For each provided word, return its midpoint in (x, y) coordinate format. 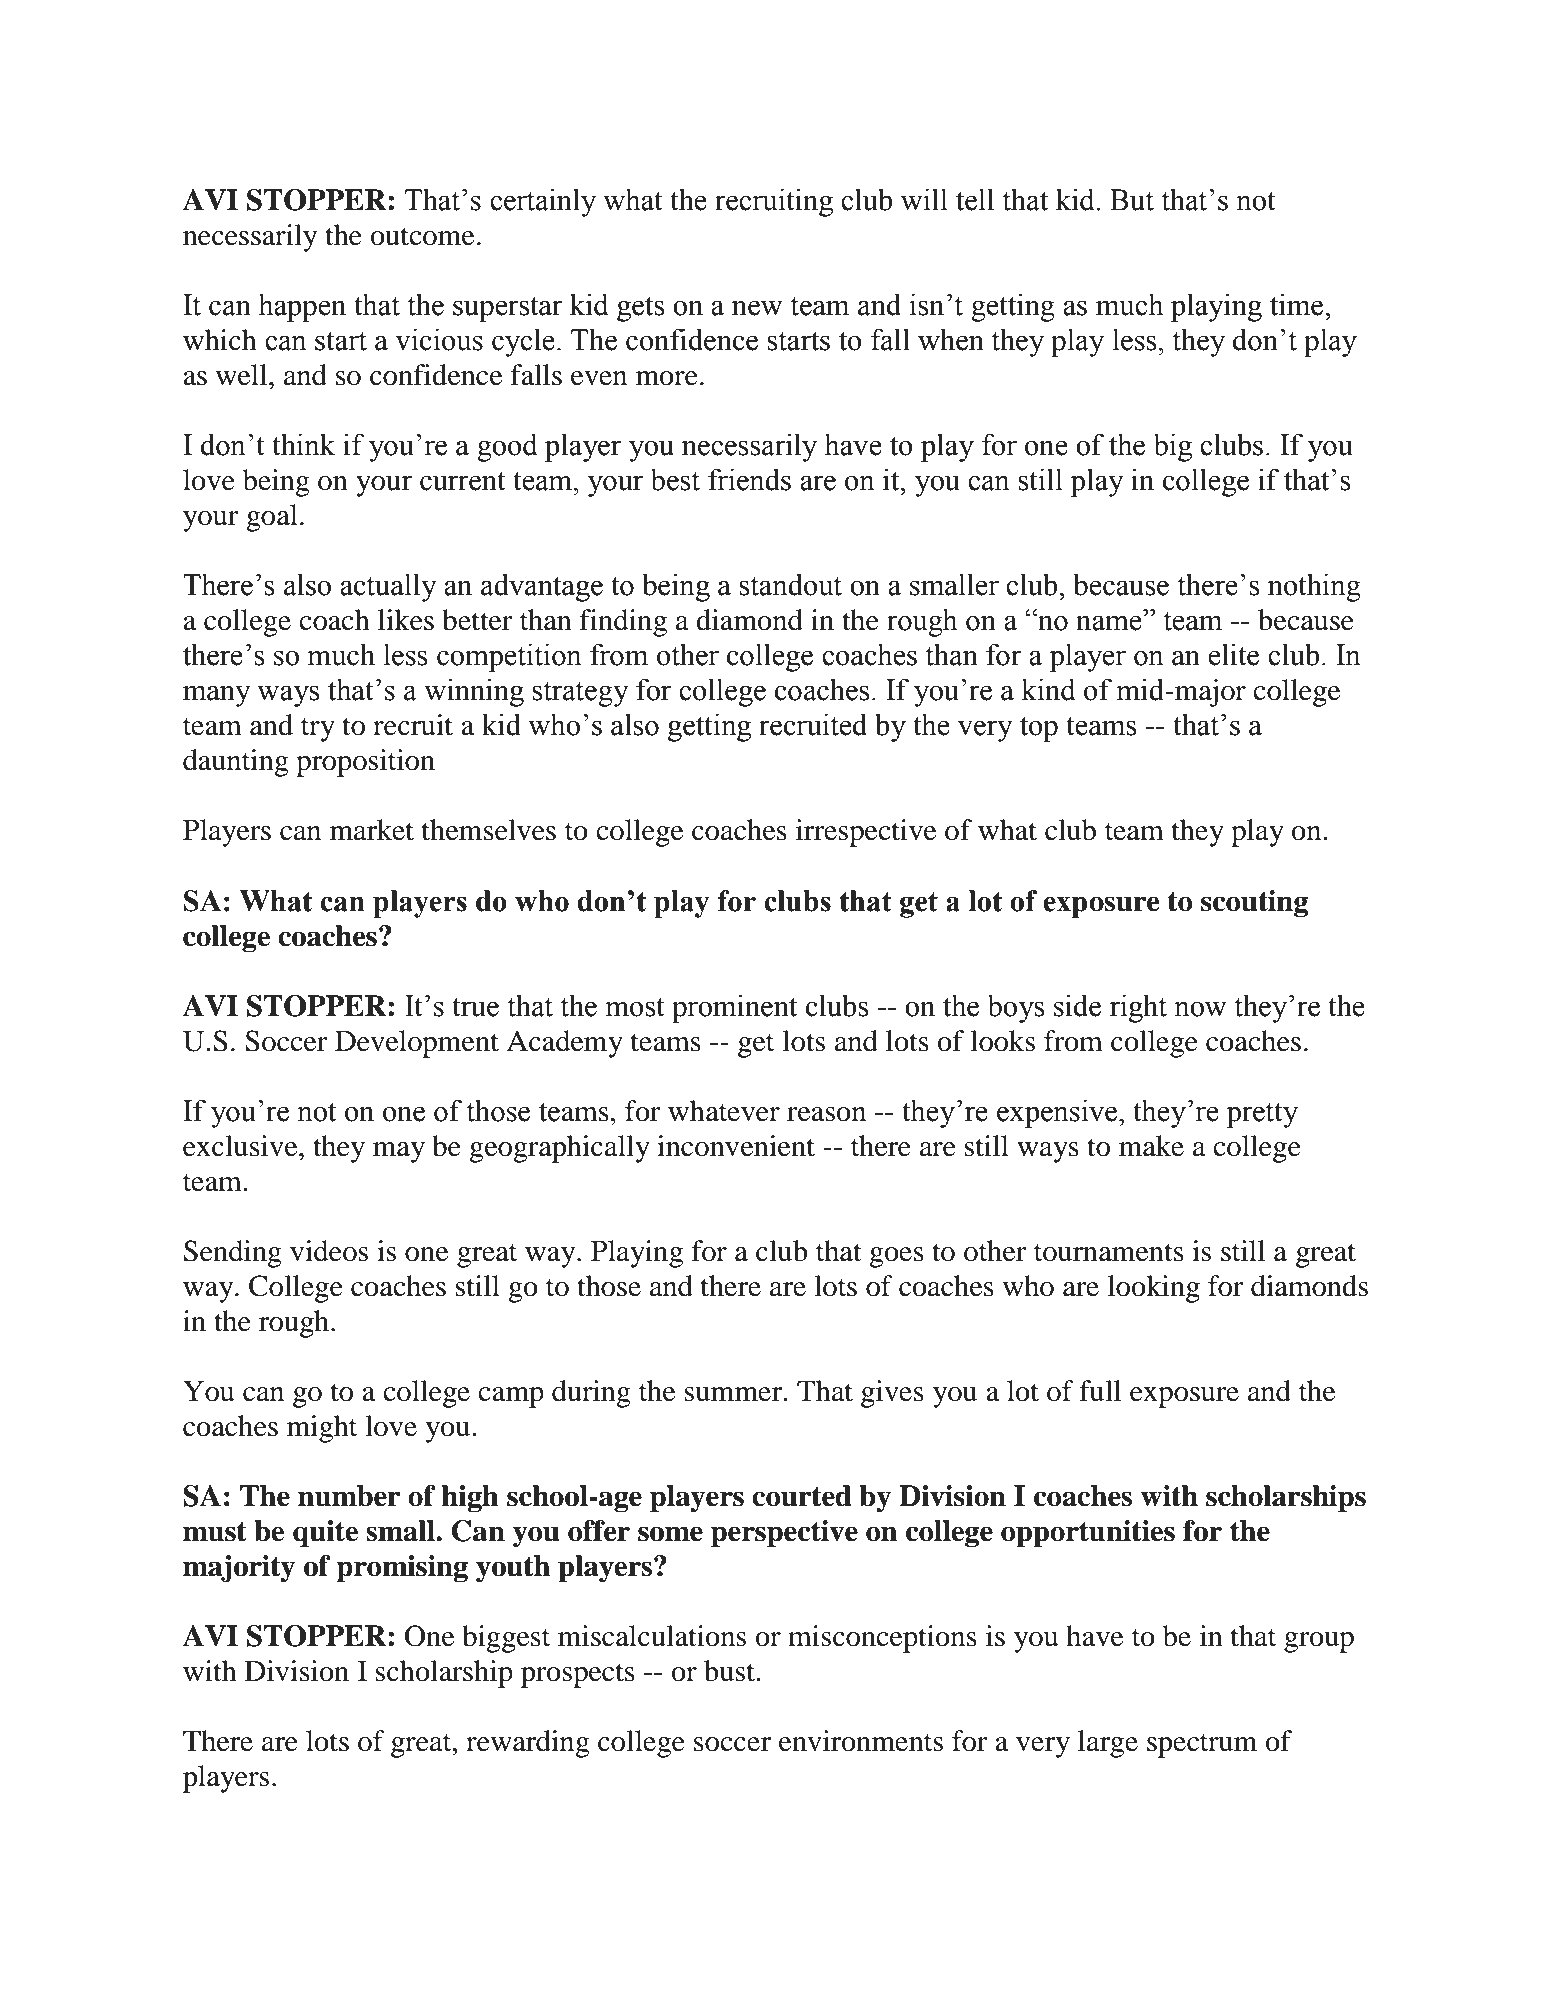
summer (734, 1394)
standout (790, 584)
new (757, 308)
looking (1154, 1289)
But (1132, 200)
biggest (506, 1639)
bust (730, 1671)
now (1200, 1009)
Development (417, 1044)
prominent (734, 1008)
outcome (422, 236)
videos (329, 1251)
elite (1233, 654)
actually (388, 587)
